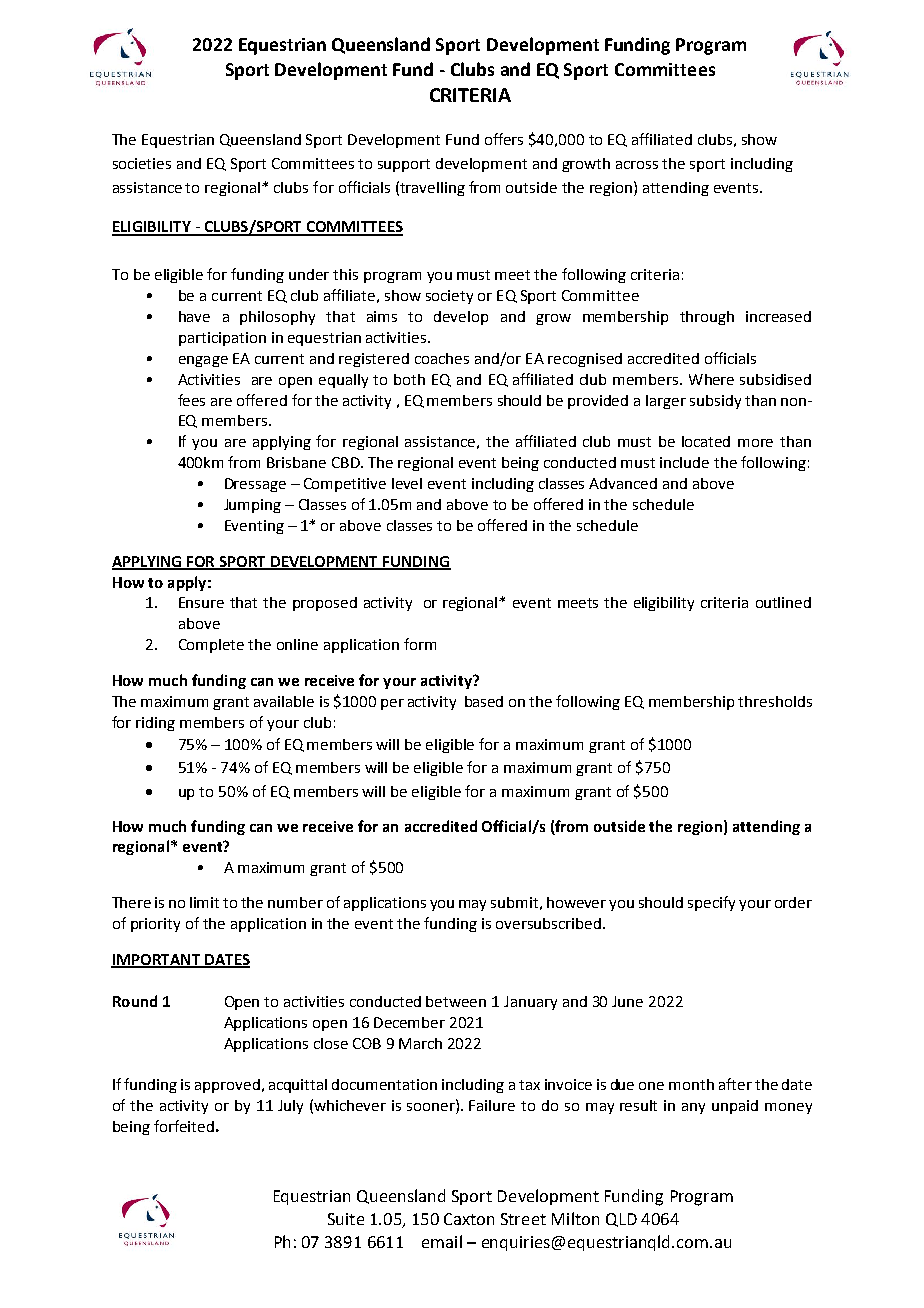  Describe the element at coordinates (504, 139) in the screenshot. I see `offers` at that location.
